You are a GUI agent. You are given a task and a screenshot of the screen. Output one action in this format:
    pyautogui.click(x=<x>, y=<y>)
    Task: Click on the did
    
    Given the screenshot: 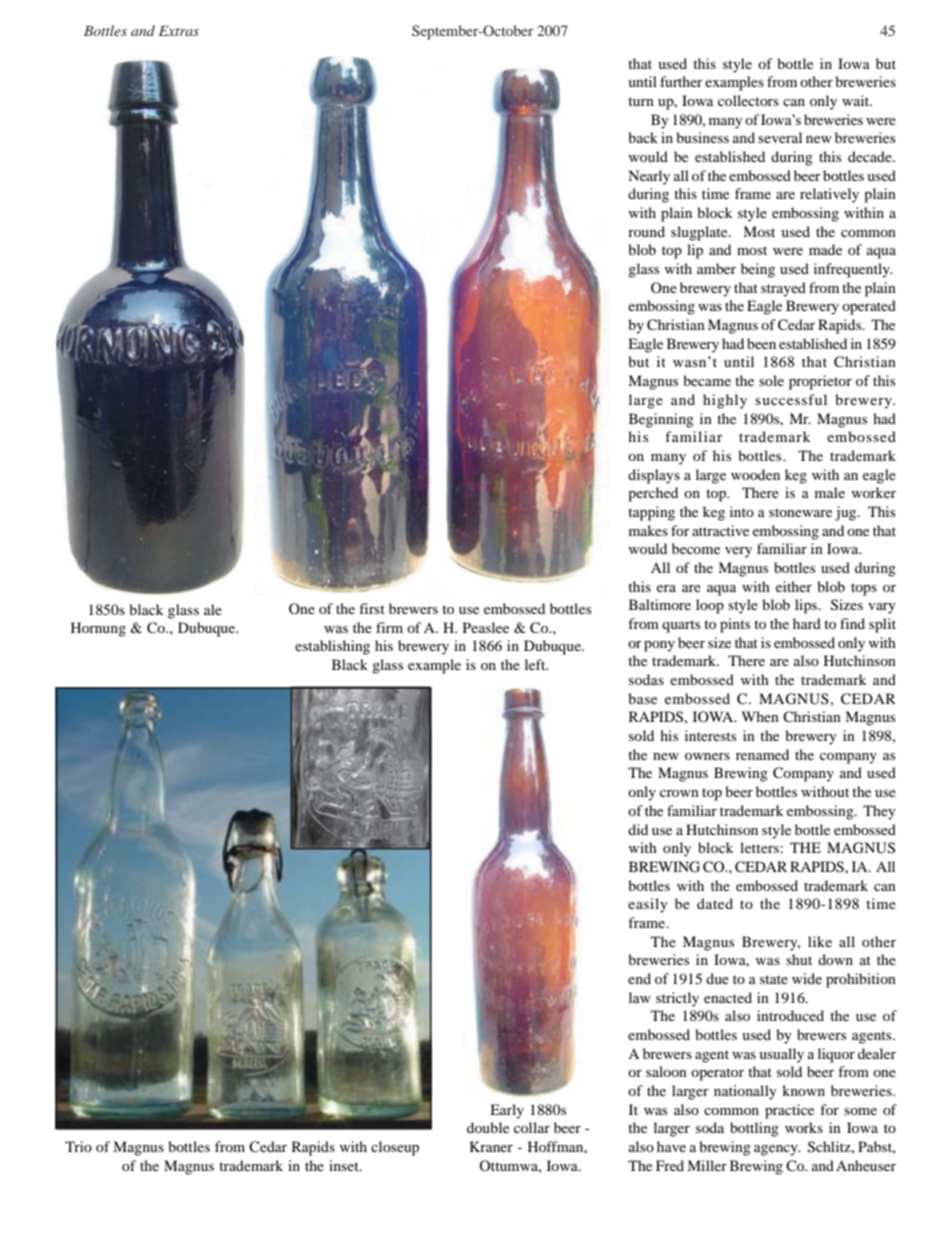 What is the action you would take?
    pyautogui.click(x=638, y=829)
